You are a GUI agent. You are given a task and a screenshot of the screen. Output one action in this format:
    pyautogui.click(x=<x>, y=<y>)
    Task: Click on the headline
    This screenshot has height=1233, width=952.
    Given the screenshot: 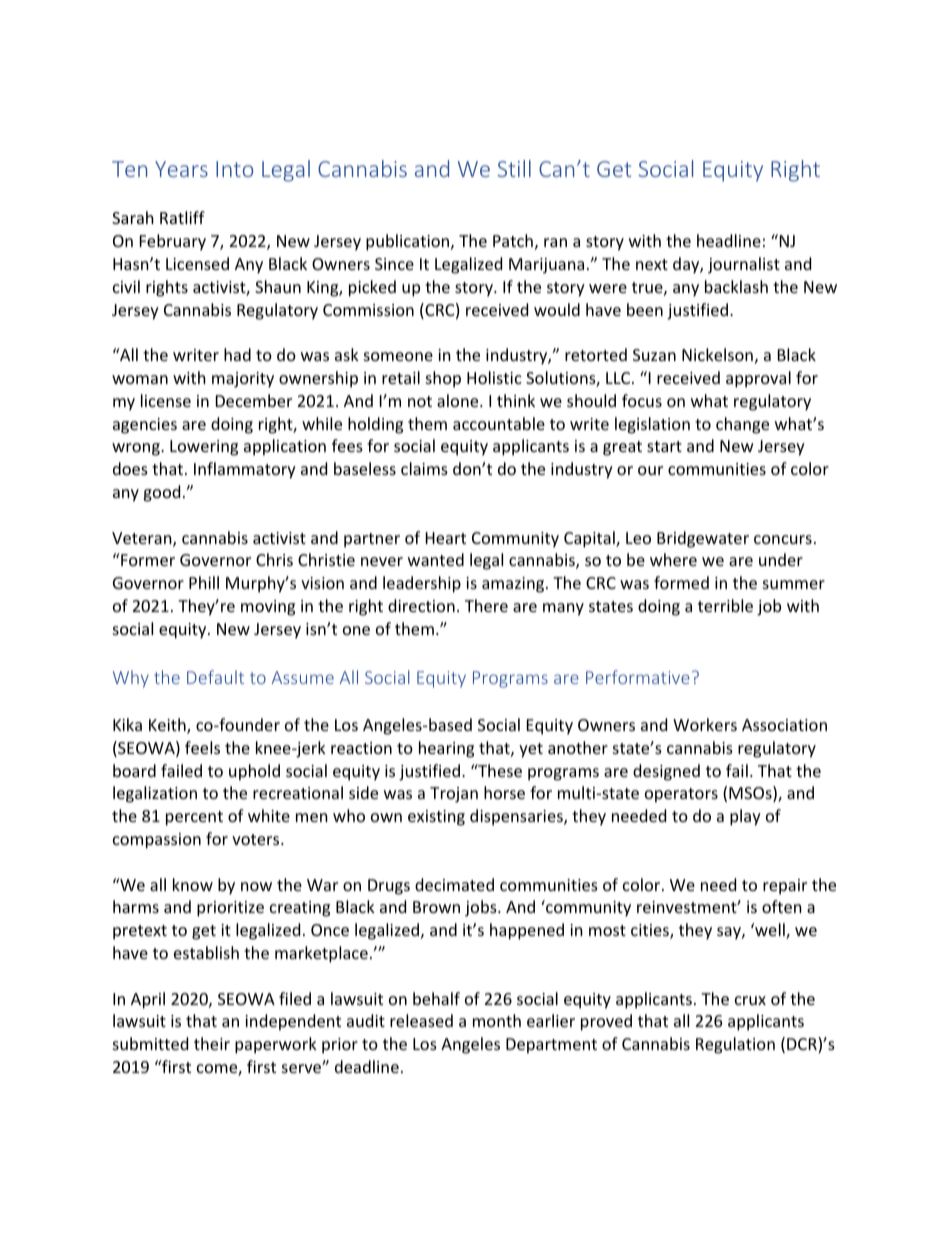 What is the action you would take?
    pyautogui.click(x=729, y=240)
